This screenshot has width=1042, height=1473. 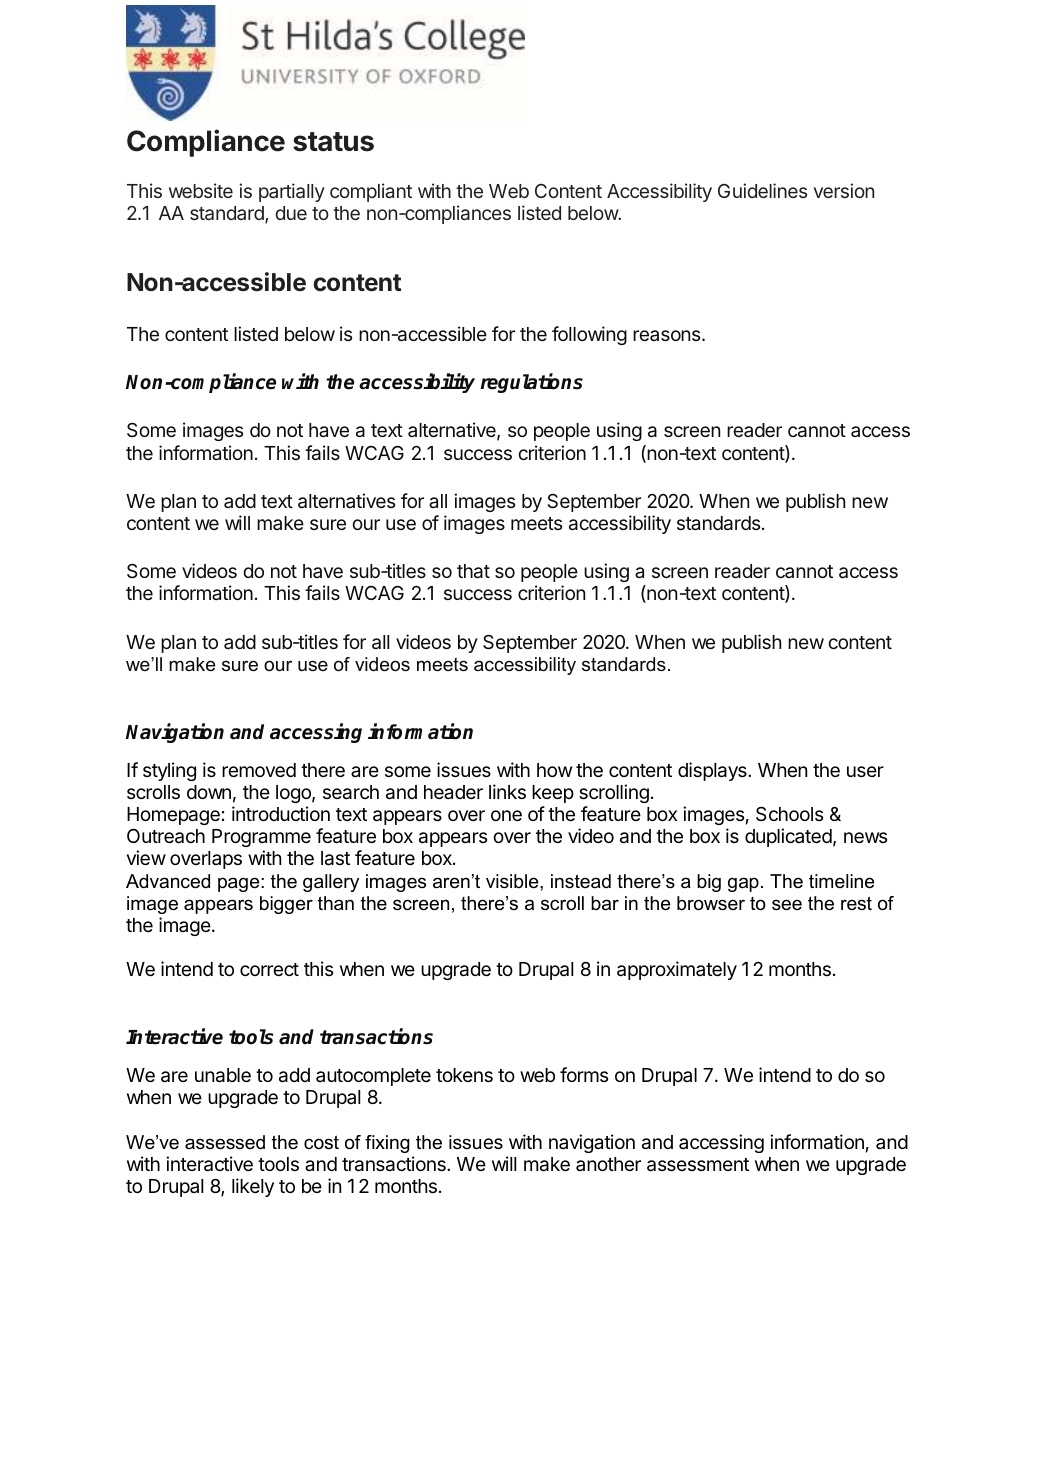 What do you see at coordinates (473, 571) in the screenshot?
I see `that` at bounding box center [473, 571].
